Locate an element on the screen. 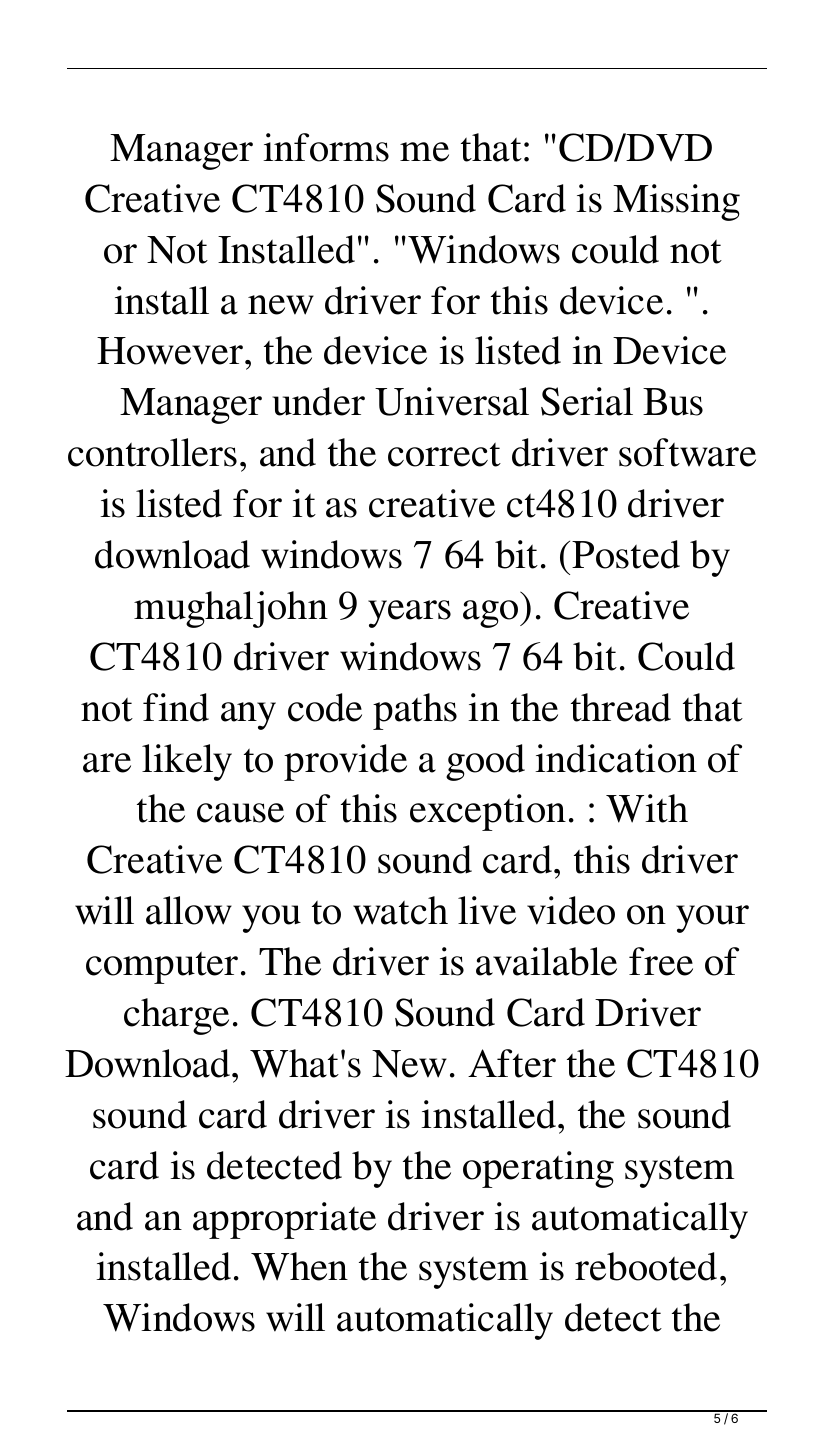 This screenshot has height=1456, width=834. watch is located at coordinates (400, 910).
